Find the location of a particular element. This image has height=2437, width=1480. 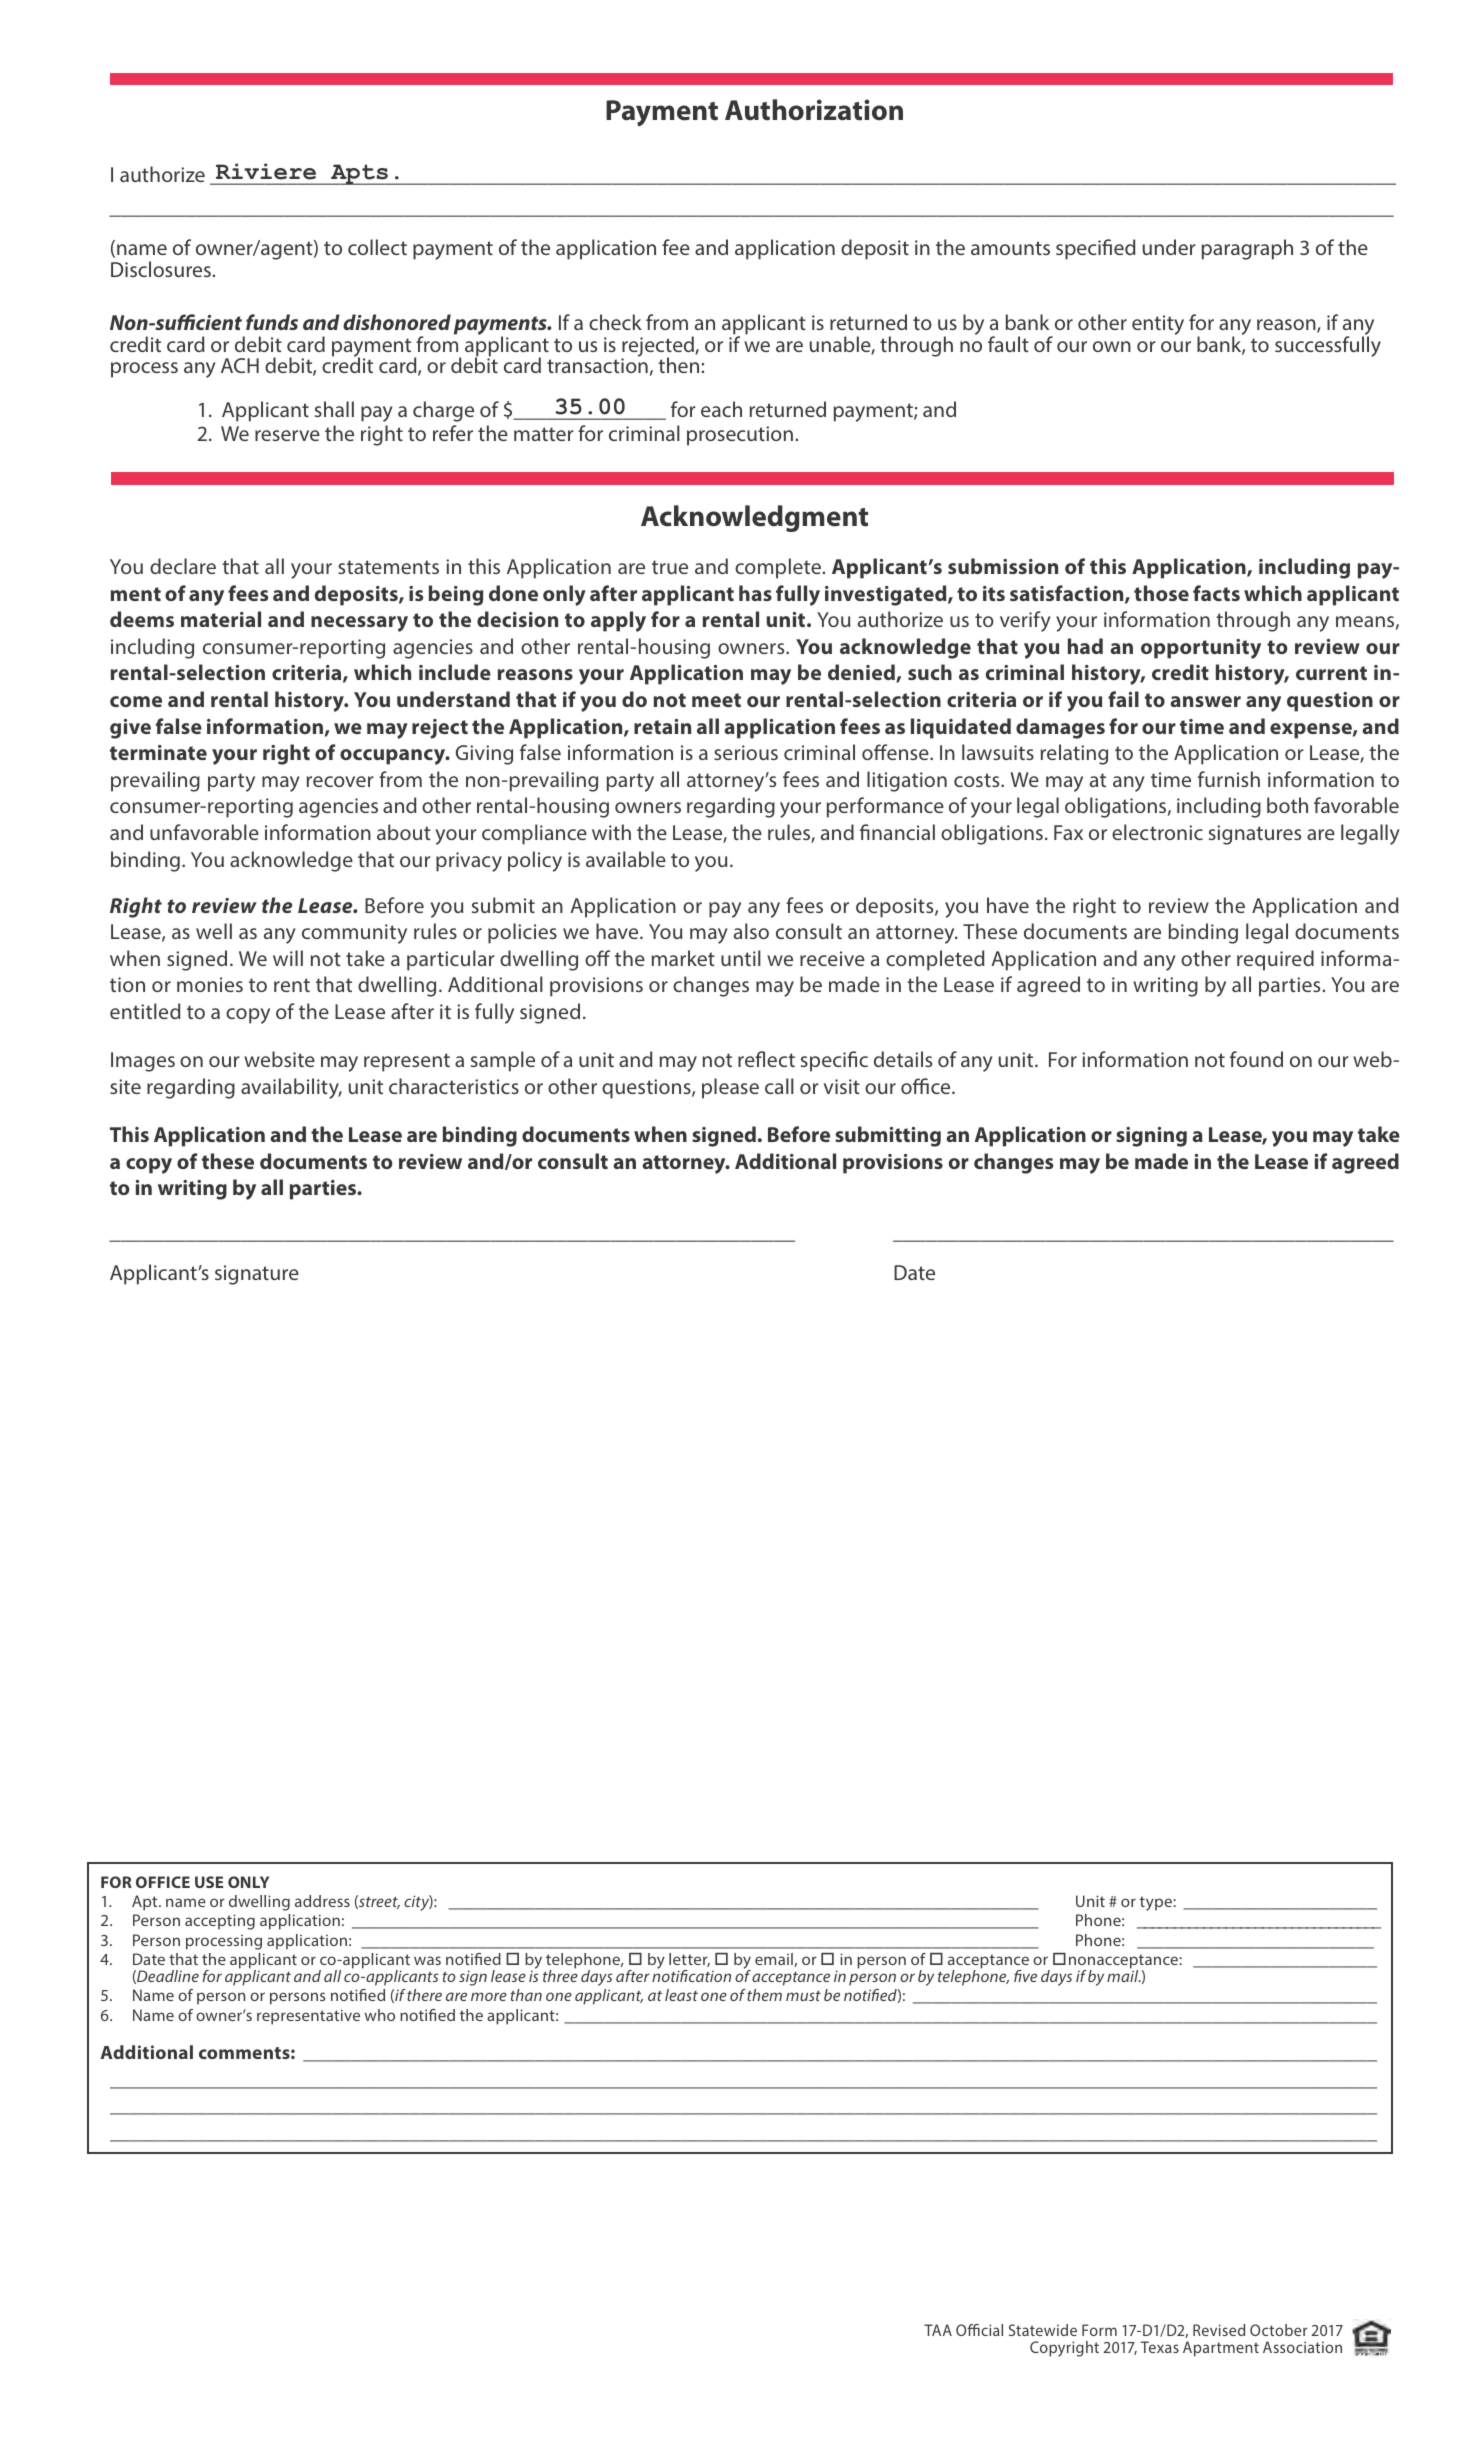

Texas is located at coordinates (1160, 2347).
